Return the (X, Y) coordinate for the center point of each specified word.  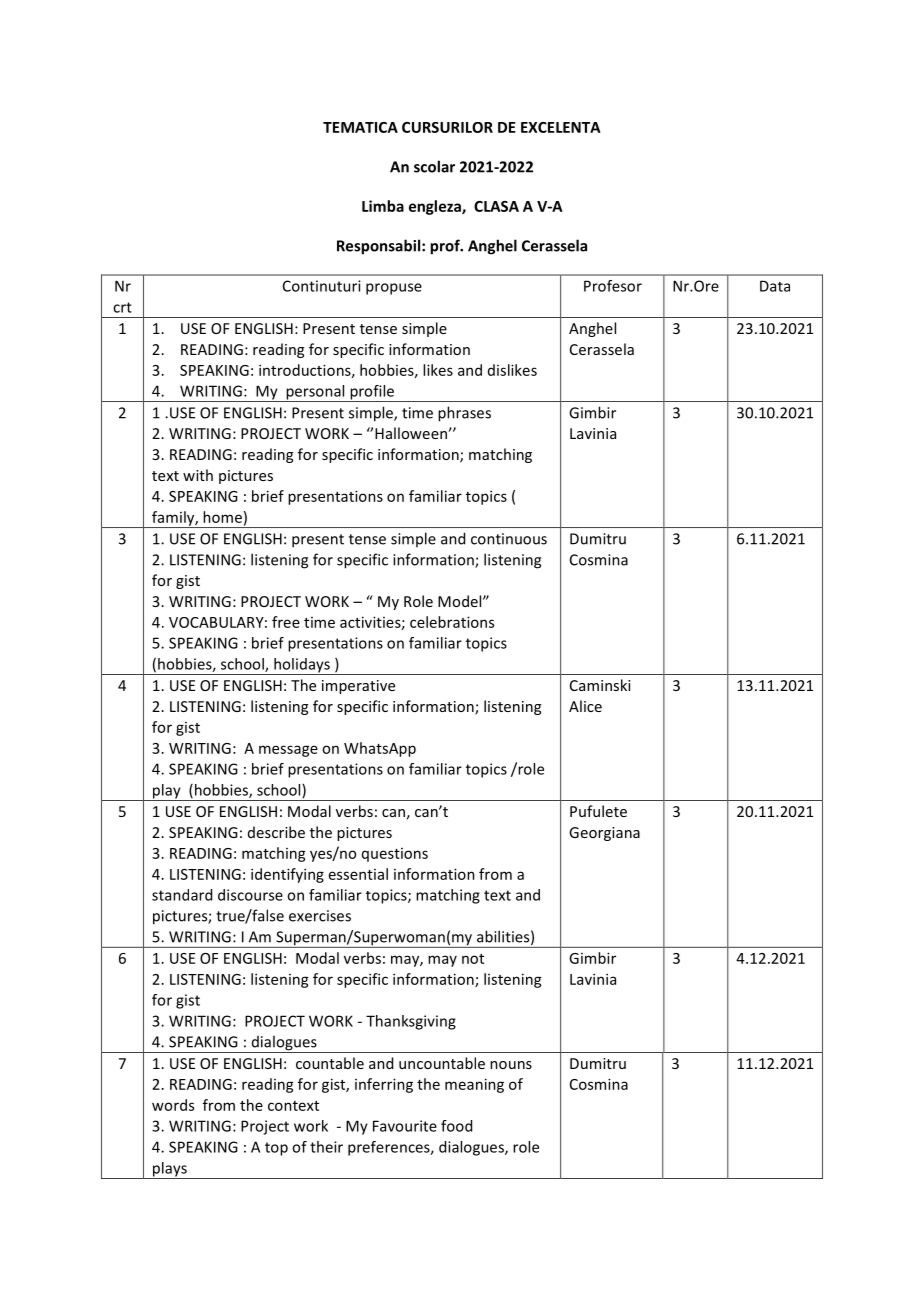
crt (122, 307)
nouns (511, 1065)
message (288, 751)
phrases (464, 414)
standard (182, 895)
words (173, 1105)
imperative (358, 687)
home (222, 517)
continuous (509, 539)
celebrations (452, 622)
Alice (585, 706)
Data (775, 286)
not (473, 959)
